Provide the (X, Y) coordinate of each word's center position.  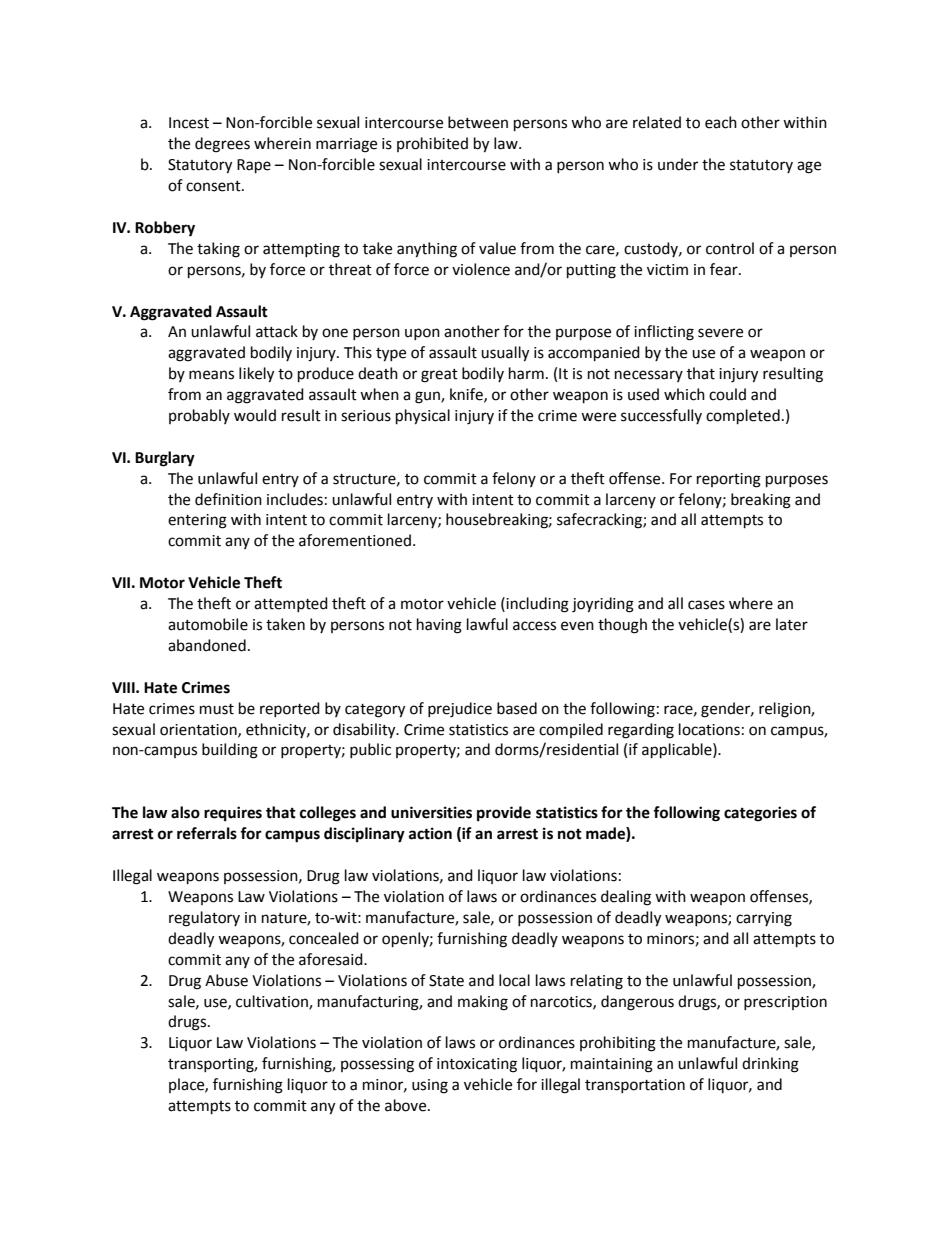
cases (706, 605)
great (439, 376)
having (439, 626)
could (727, 394)
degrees (222, 145)
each (721, 122)
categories (760, 814)
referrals (207, 833)
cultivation (273, 1002)
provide (504, 814)
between (478, 122)
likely (256, 375)
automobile (208, 624)
